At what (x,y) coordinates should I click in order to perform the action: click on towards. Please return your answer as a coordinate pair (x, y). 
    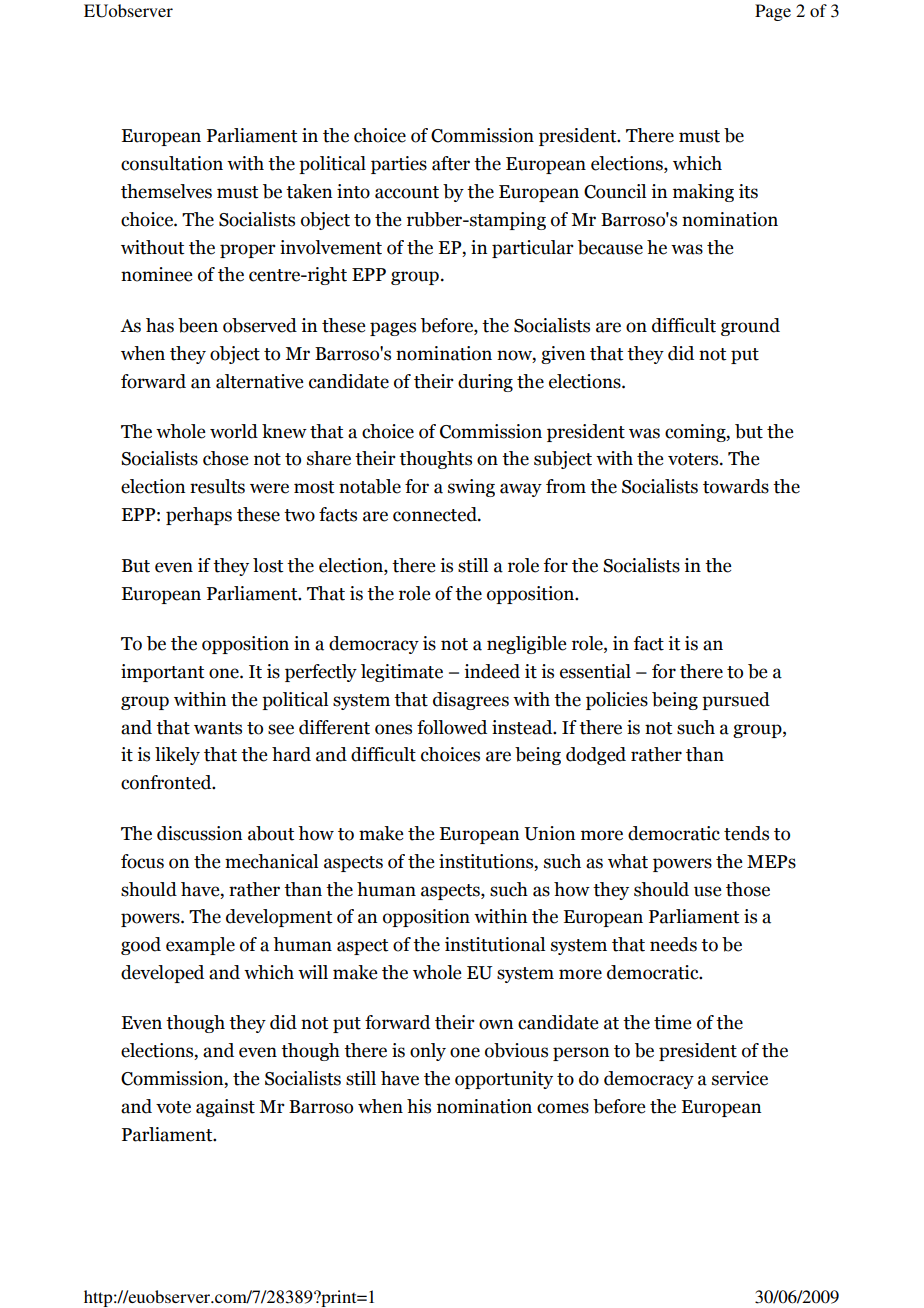
    Looking at the image, I should click on (736, 486).
